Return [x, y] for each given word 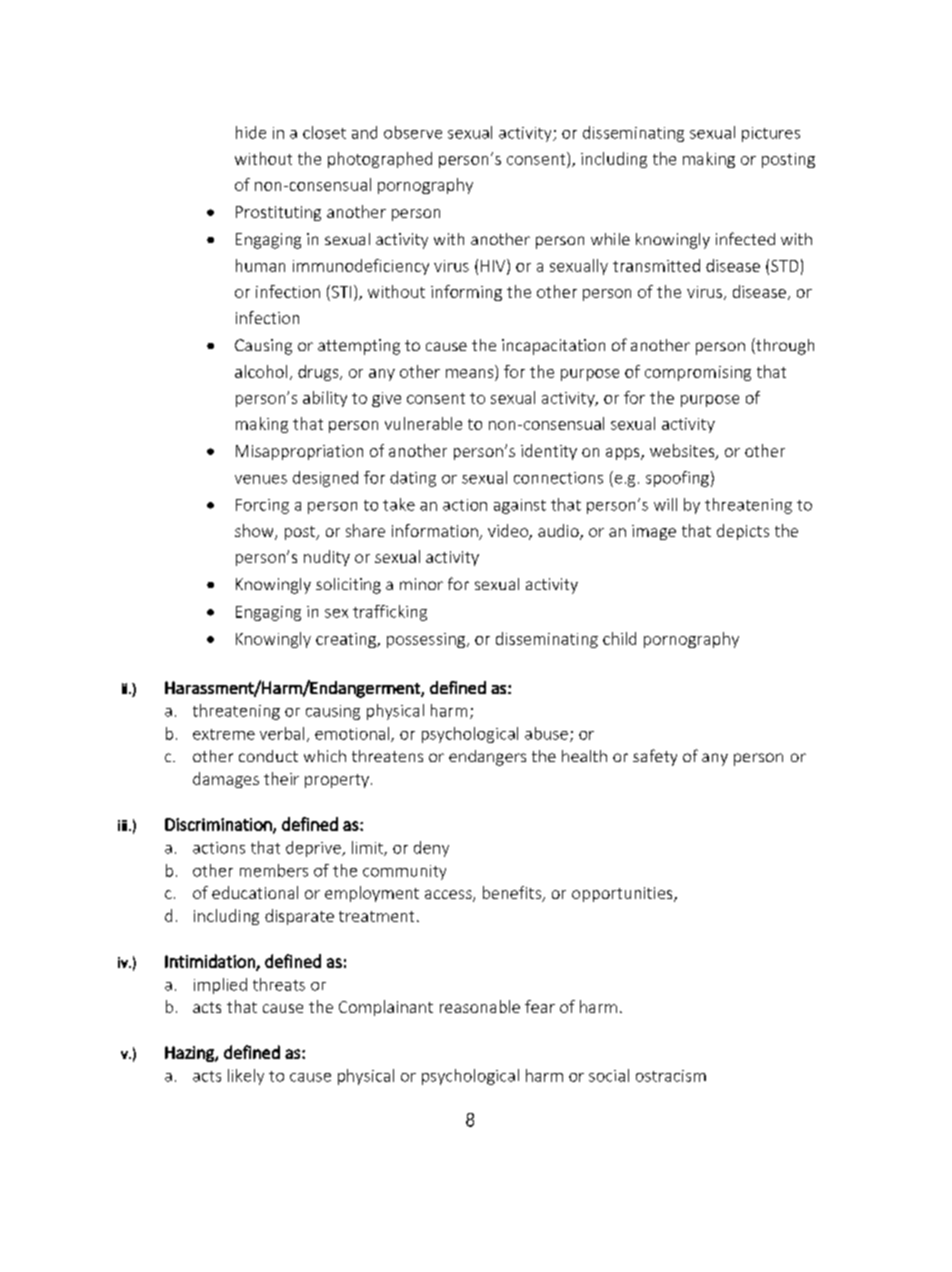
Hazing [190, 1054]
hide [251, 132]
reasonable [480, 1006]
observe [413, 132]
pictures [771, 134]
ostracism [671, 1076]
